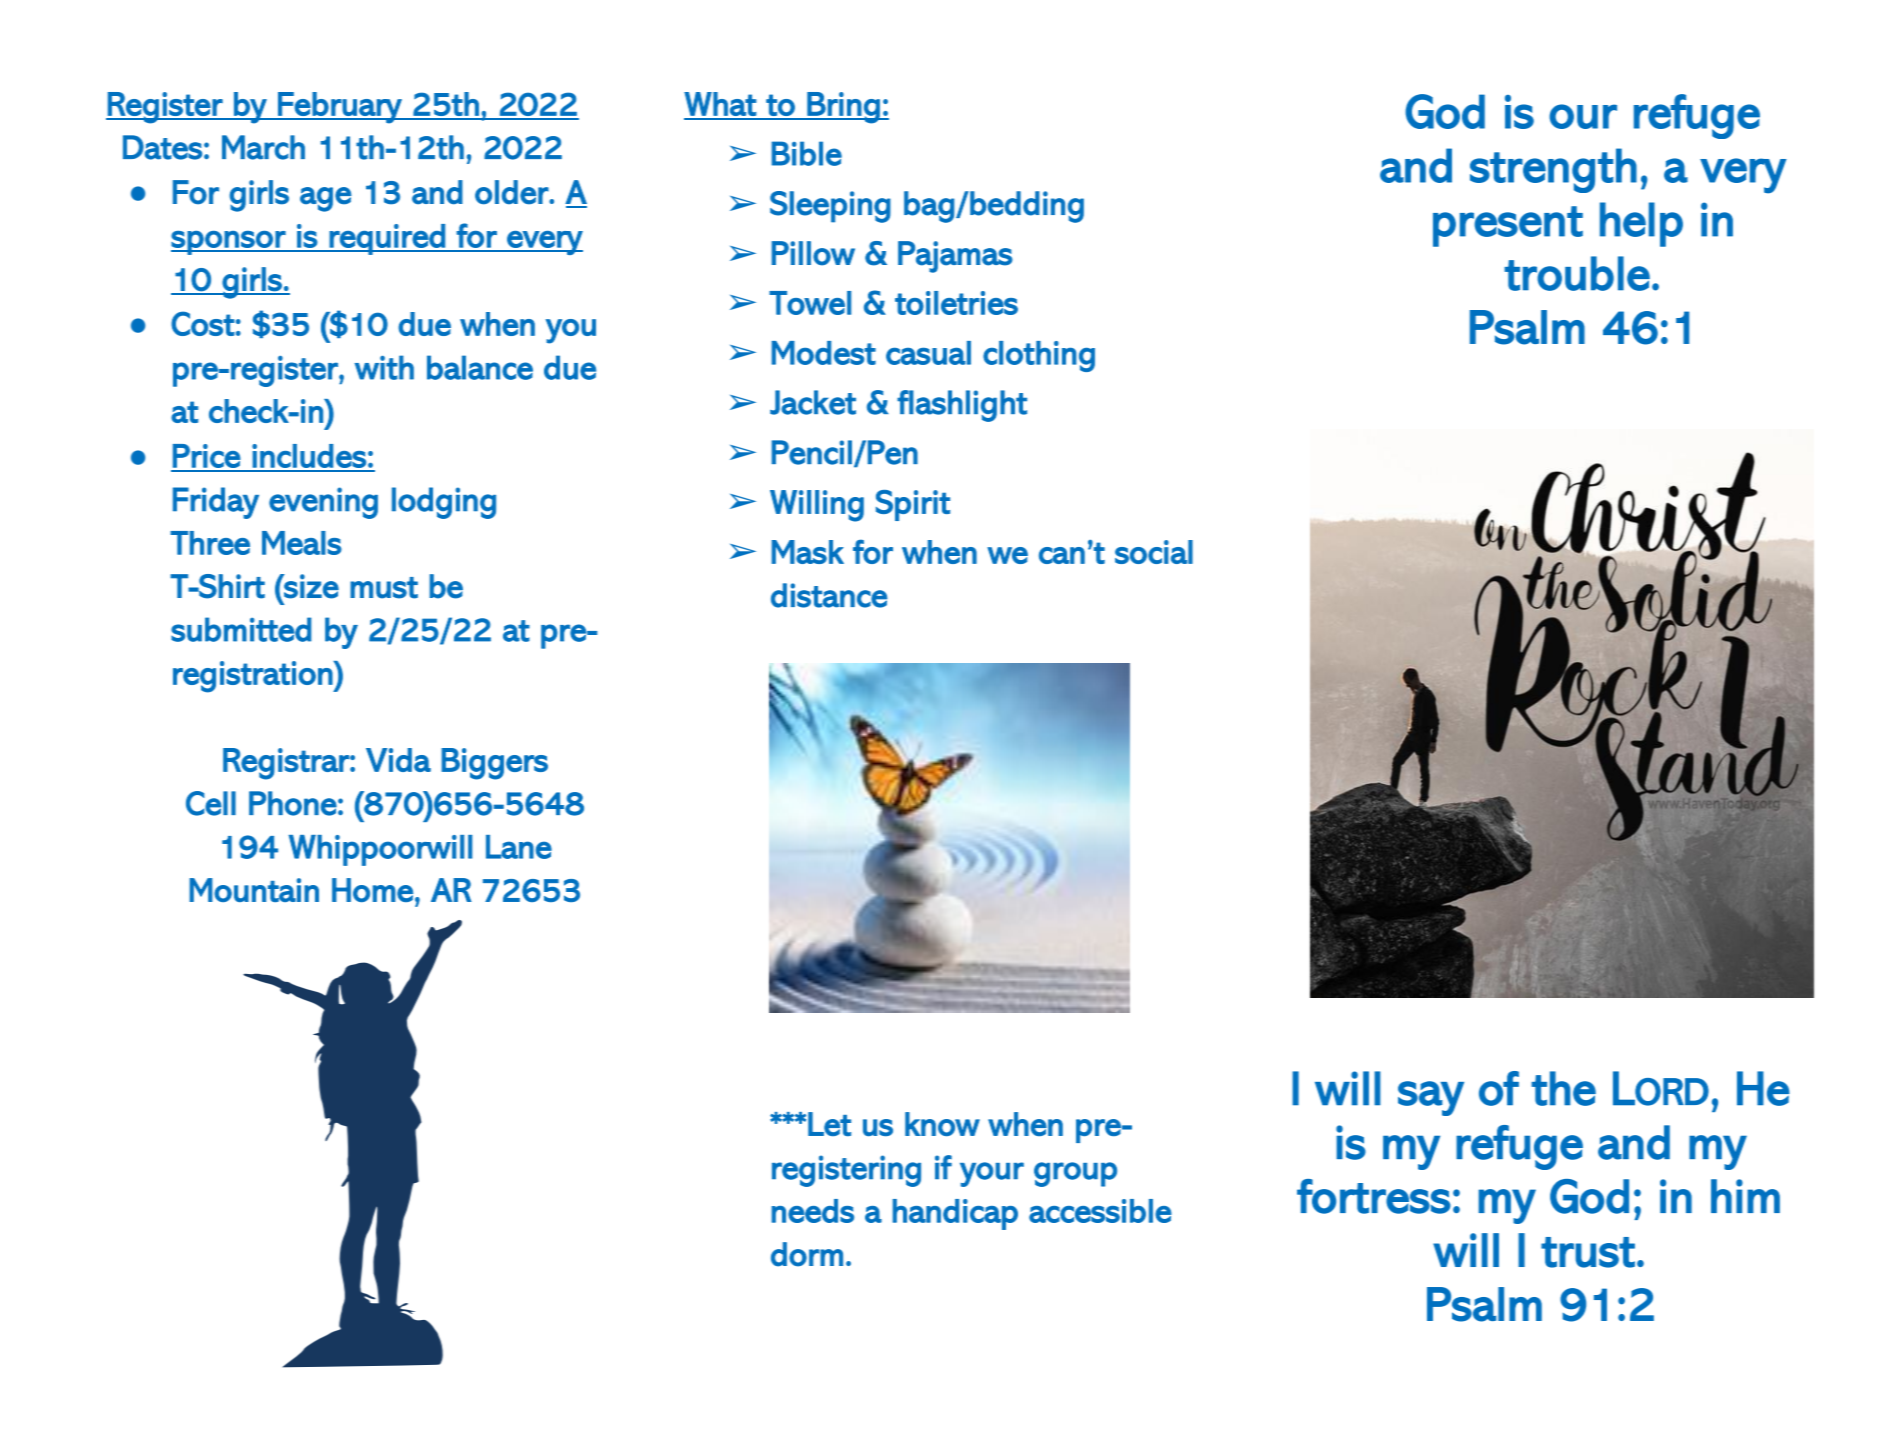 The image size is (1882, 1455). Describe the element at coordinates (1553, 170) in the document. I see `strength` at that location.
